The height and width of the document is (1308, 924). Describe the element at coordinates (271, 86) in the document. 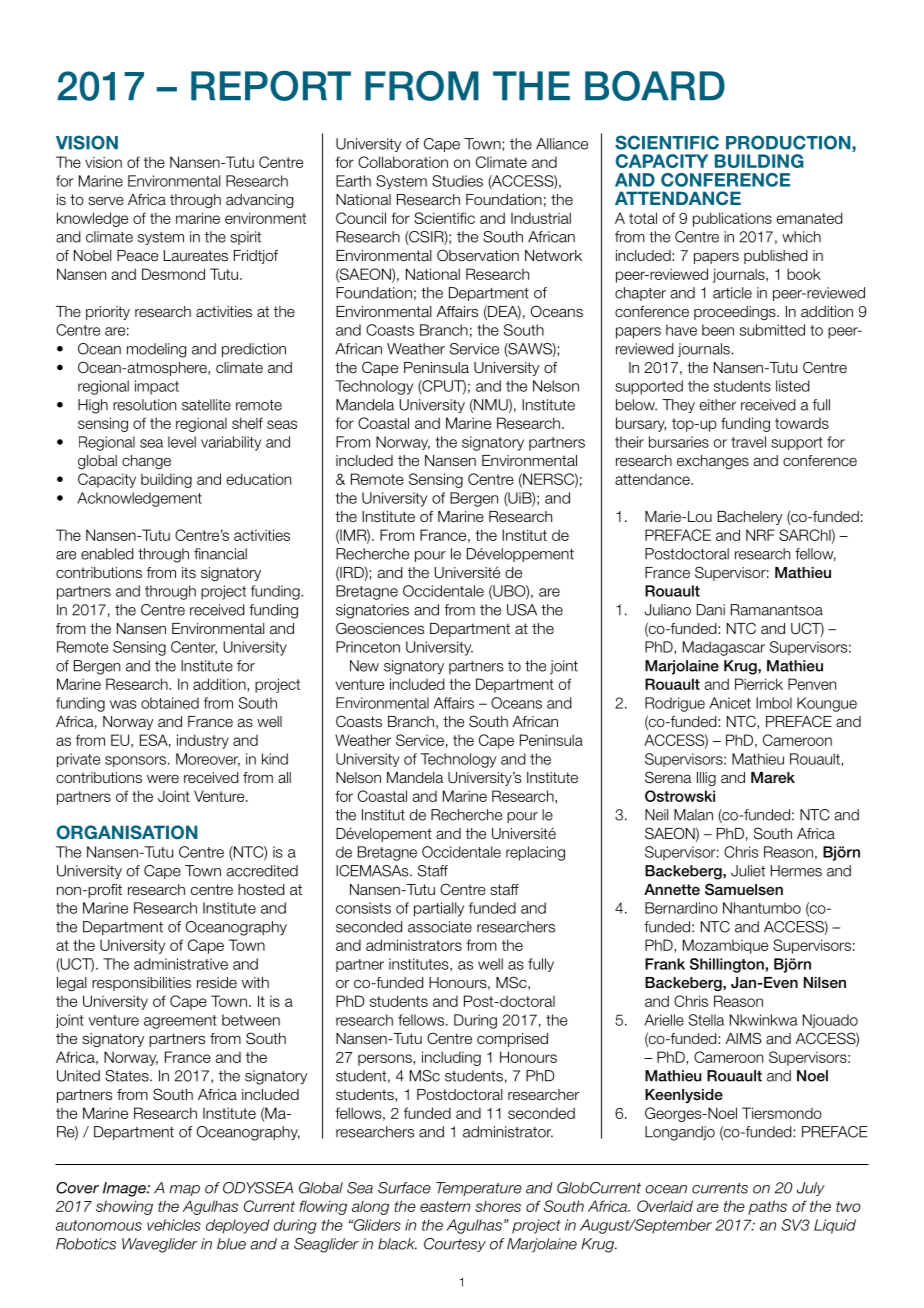

I see `REPORT` at that location.
